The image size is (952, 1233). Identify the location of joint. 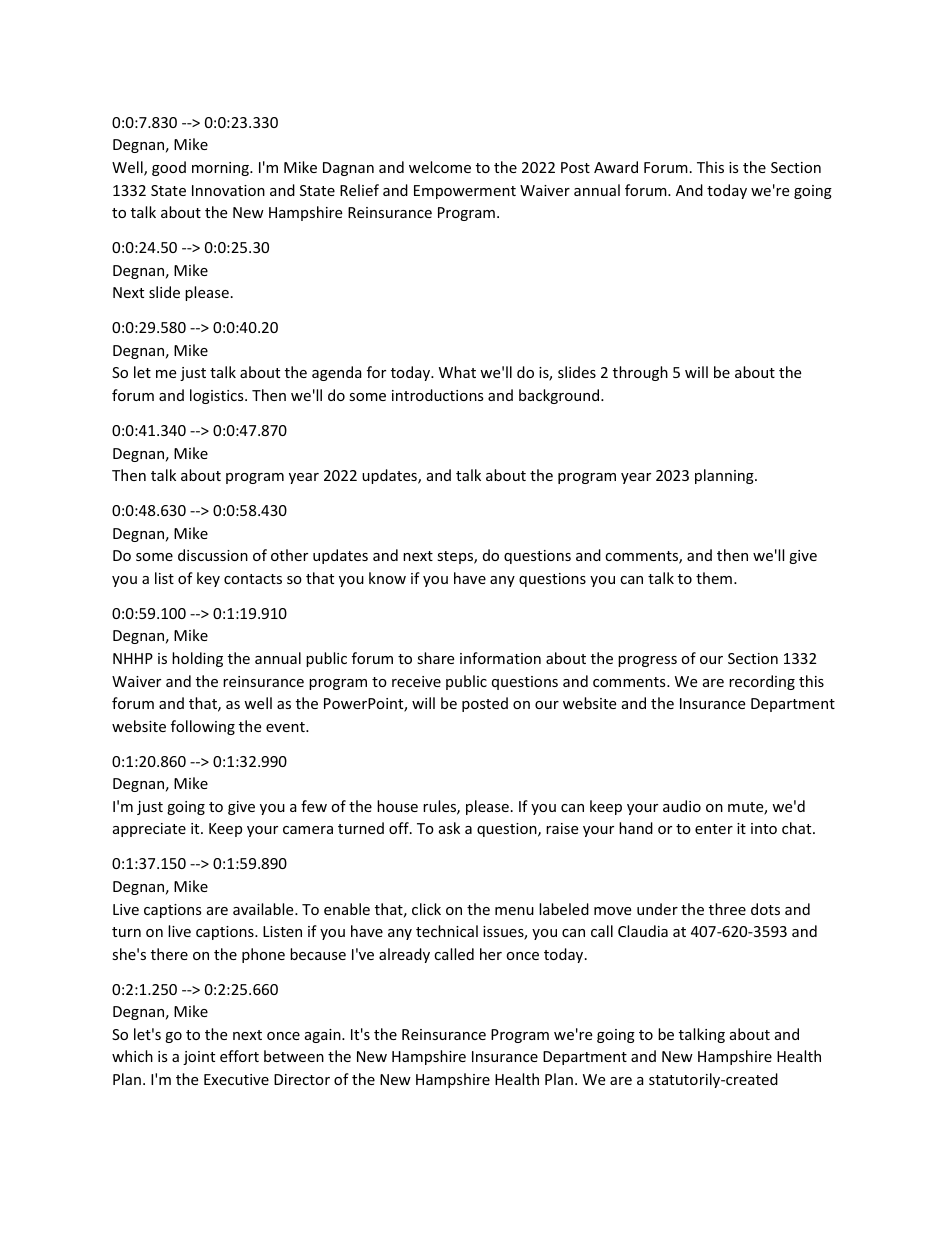
(199, 1058).
